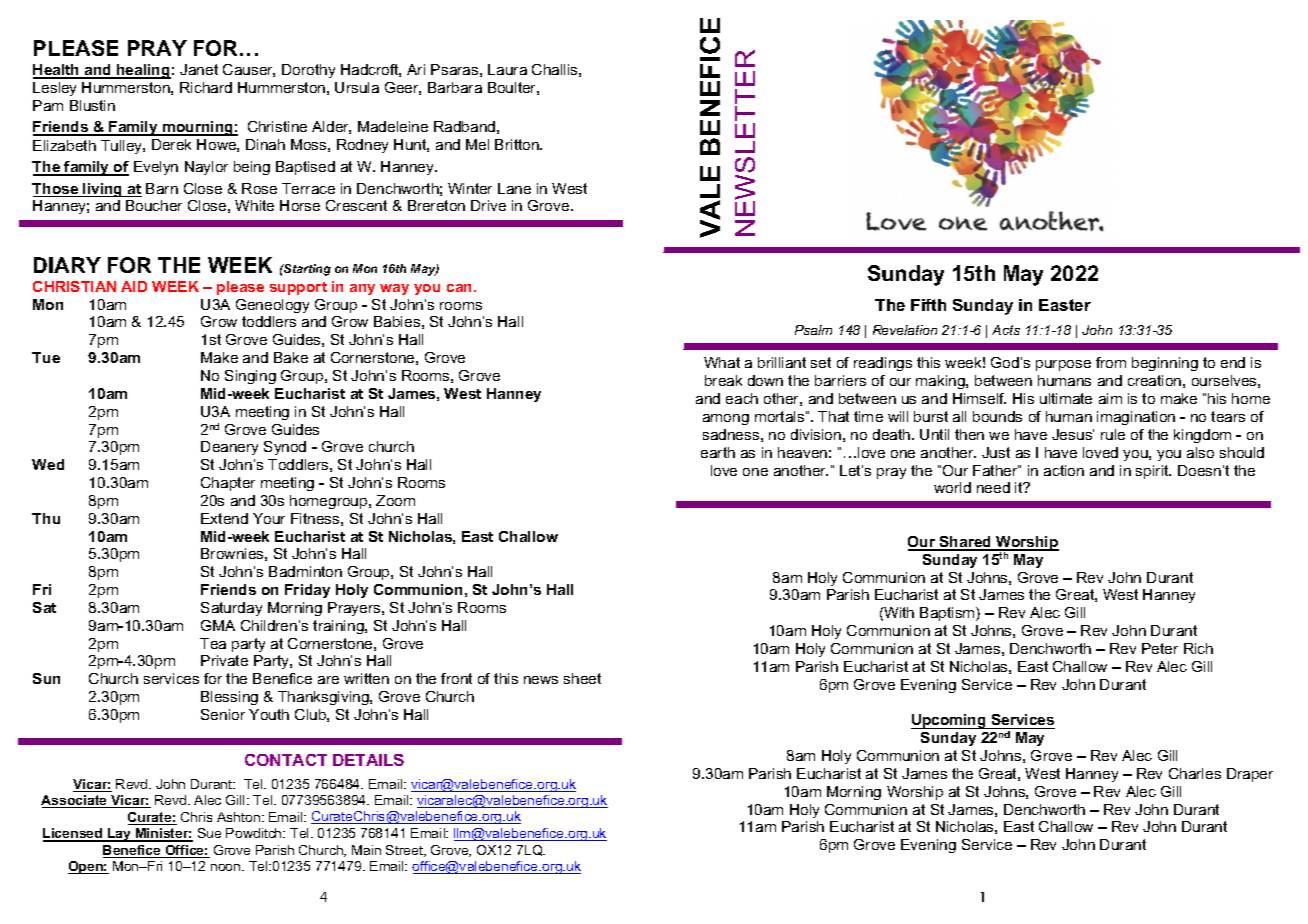 The width and height of the screenshot is (1308, 924). What do you see at coordinates (228, 484) in the screenshot?
I see `Chapter` at bounding box center [228, 484].
